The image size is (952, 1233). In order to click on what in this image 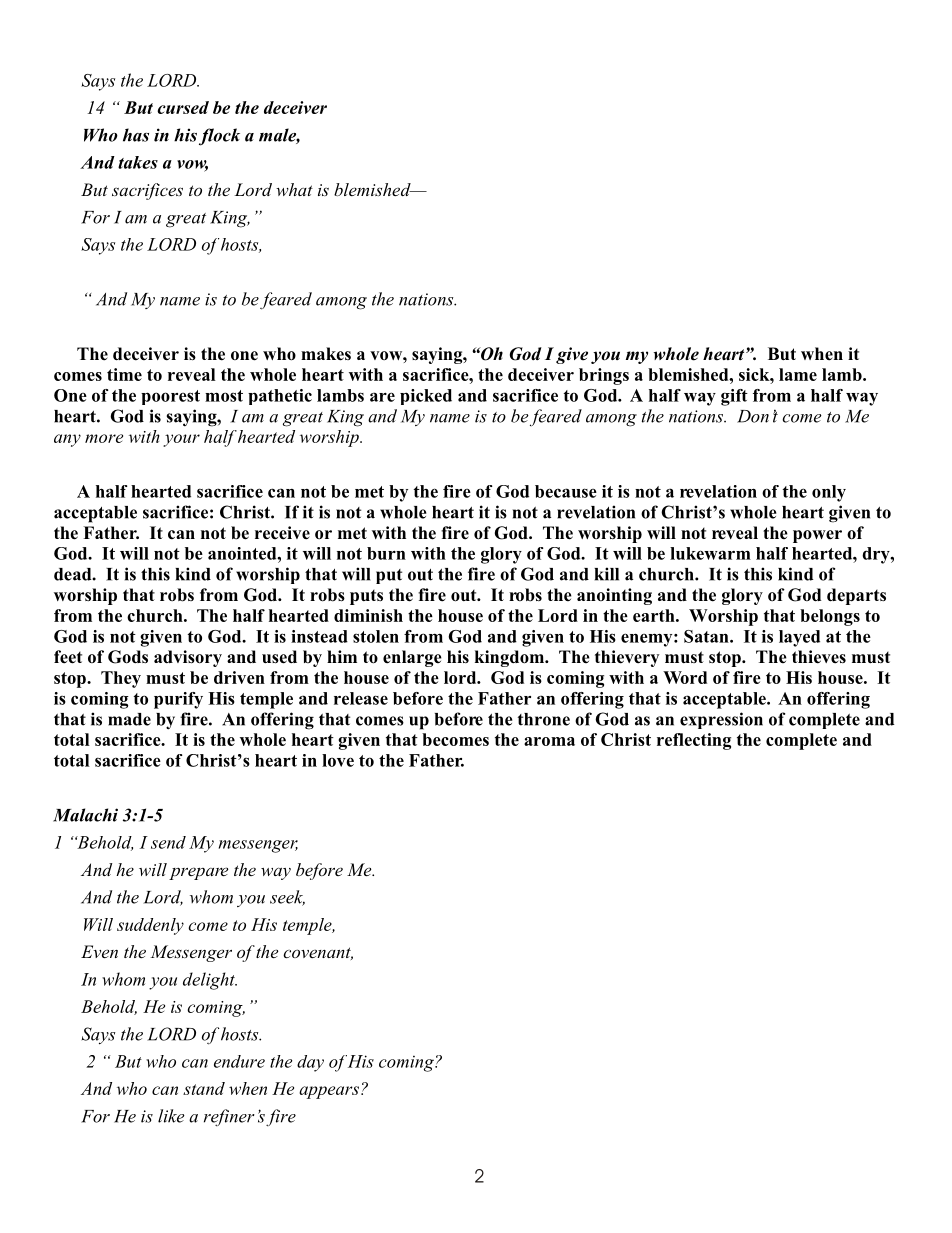, I will do `click(294, 189)`.
